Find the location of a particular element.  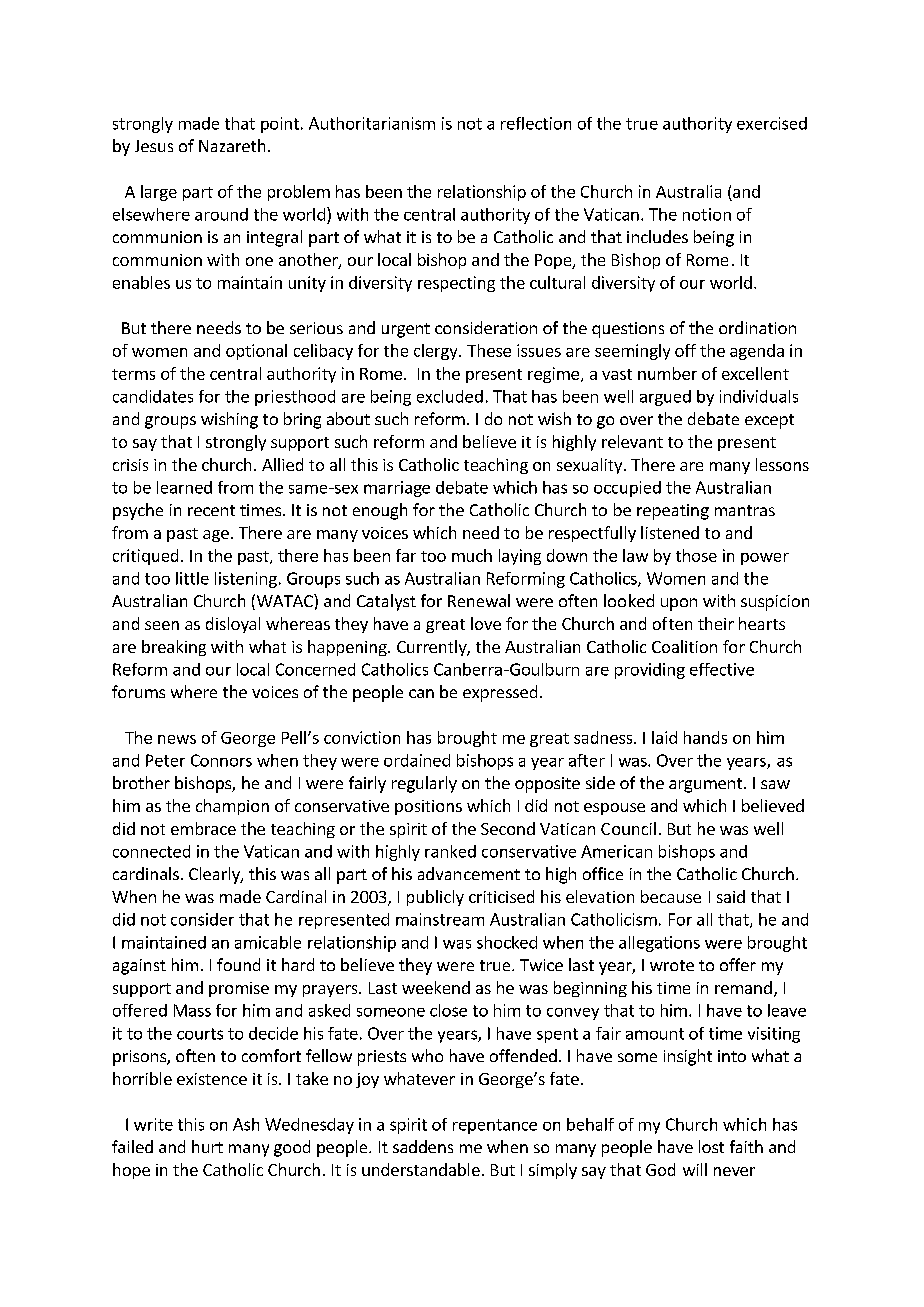

Nazareth is located at coordinates (232, 145).
